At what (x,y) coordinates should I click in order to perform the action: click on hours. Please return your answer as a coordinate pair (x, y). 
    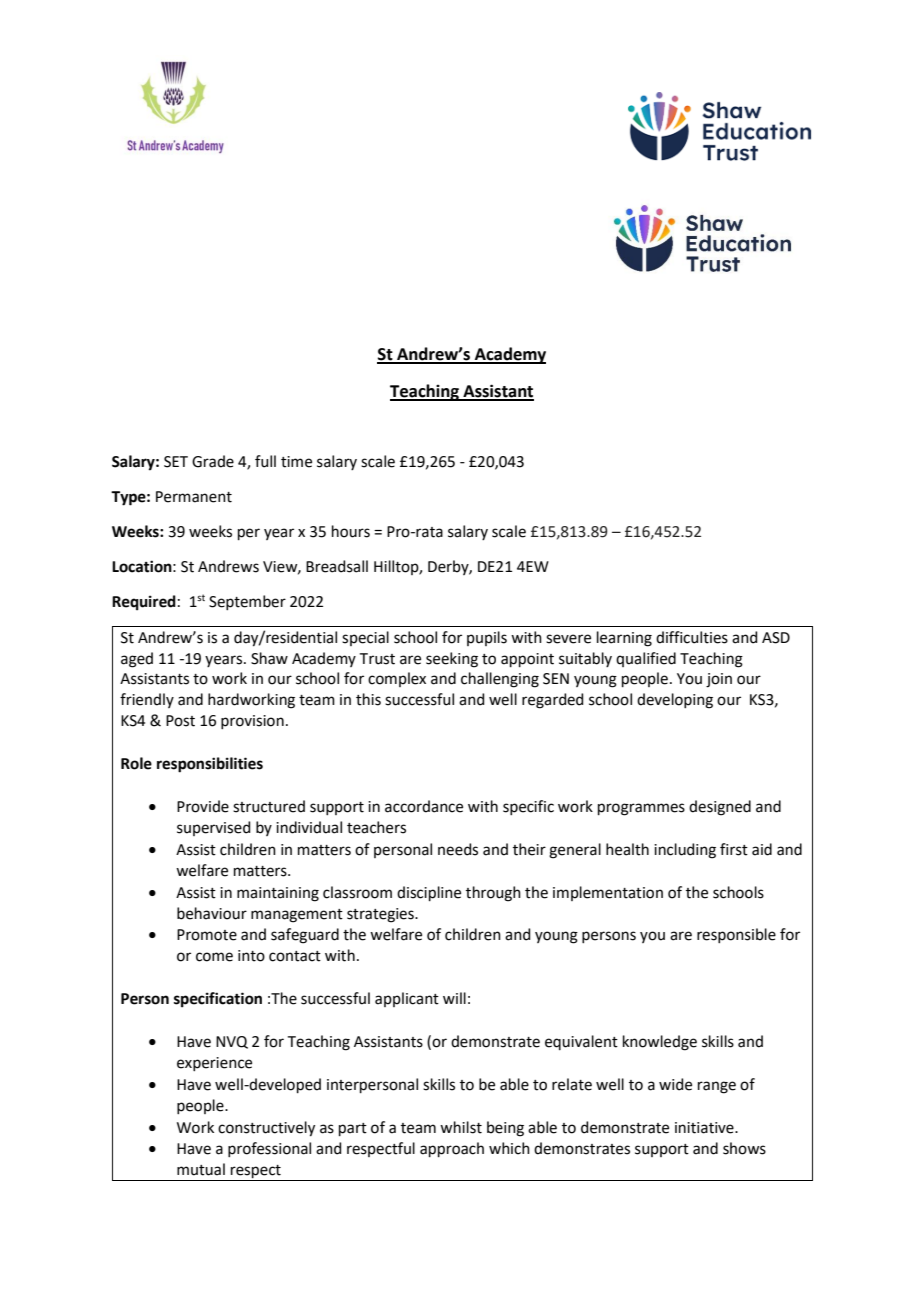
    Looking at the image, I should click on (351, 531).
